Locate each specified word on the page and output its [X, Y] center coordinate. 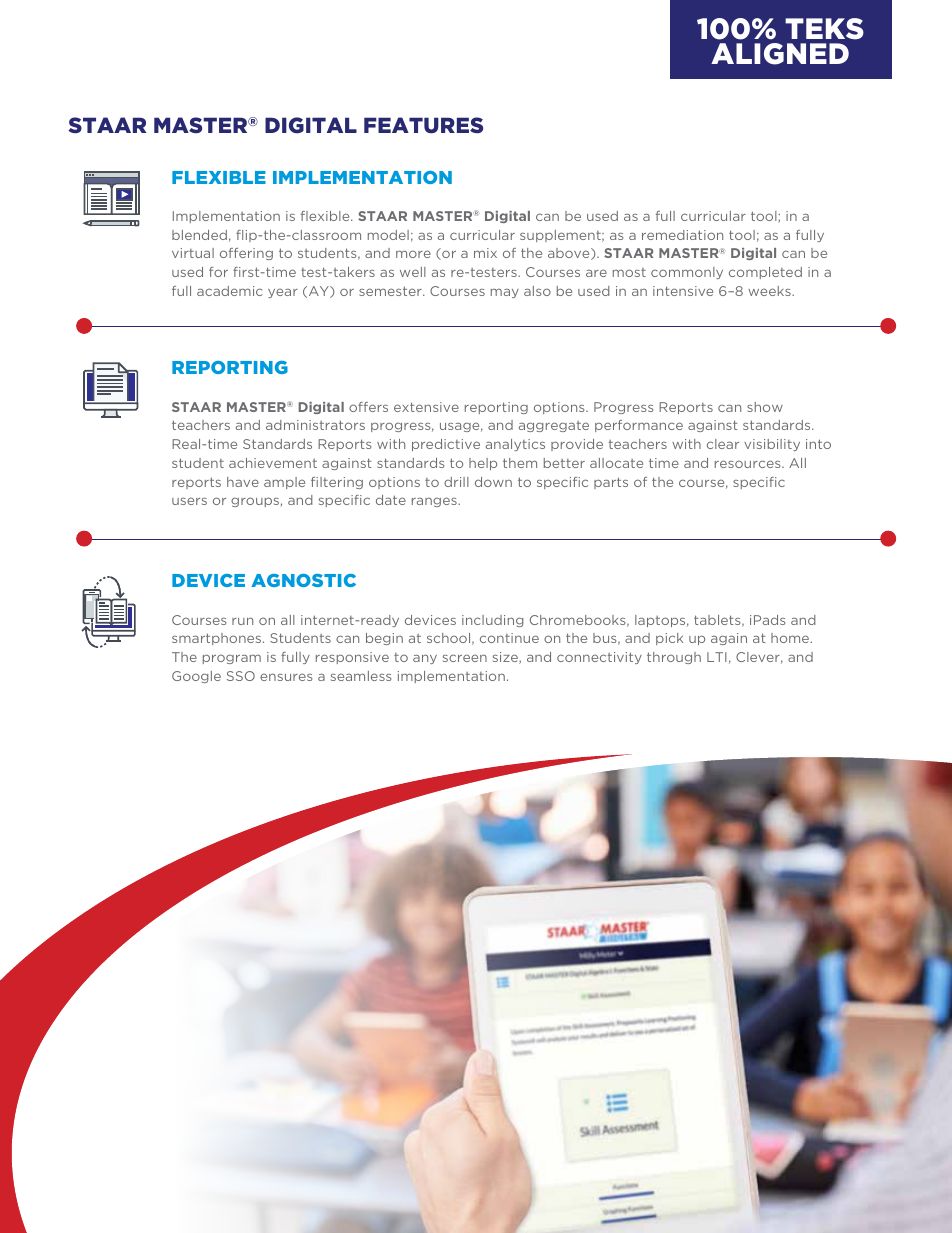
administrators [315, 425]
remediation [682, 235]
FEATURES [423, 125]
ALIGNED [780, 54]
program [232, 659]
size [506, 658]
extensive [426, 407]
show [765, 407]
